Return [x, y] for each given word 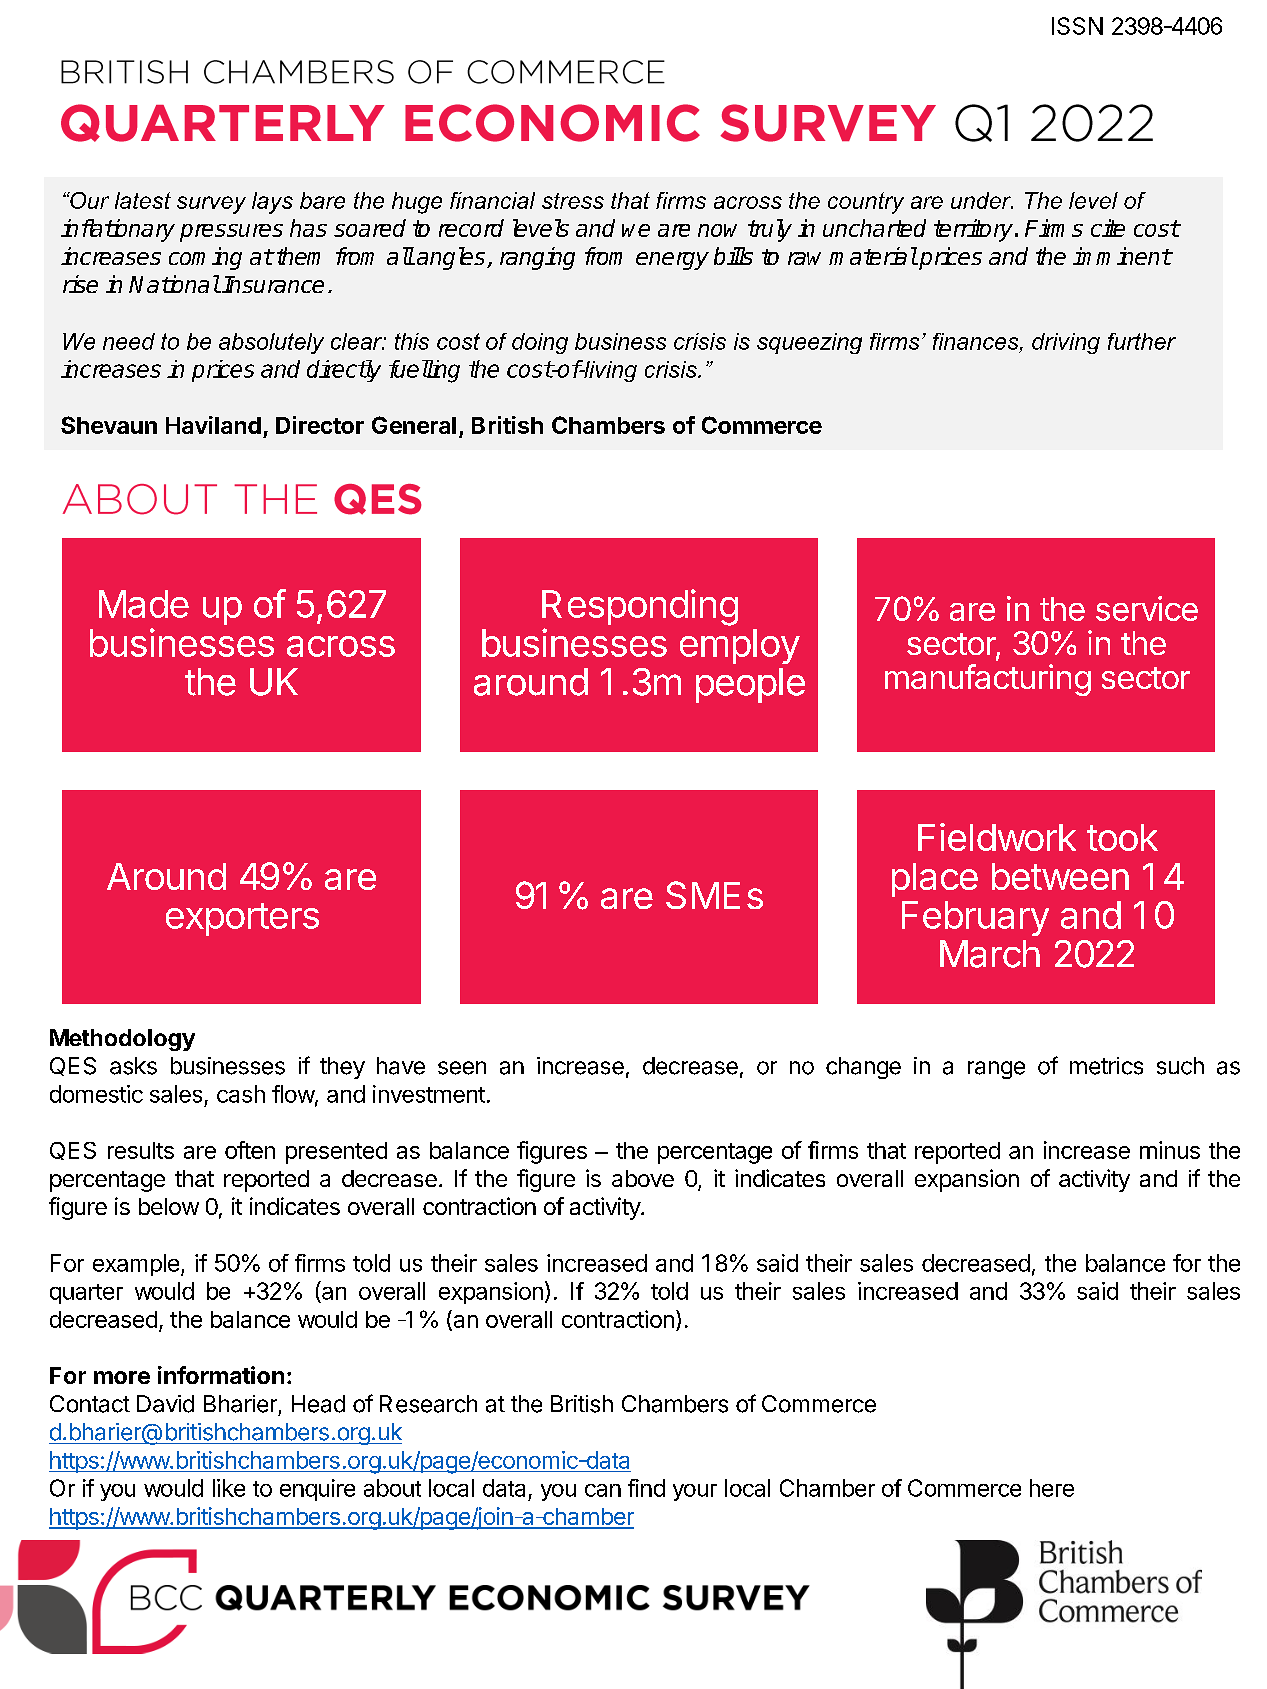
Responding [640, 607]
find [646, 1488]
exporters [242, 919]
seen [462, 1068]
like [229, 1488]
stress [573, 201]
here [1052, 1488]
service [1147, 608]
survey [211, 205]
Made [144, 604]
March [990, 954]
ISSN [1077, 26]
